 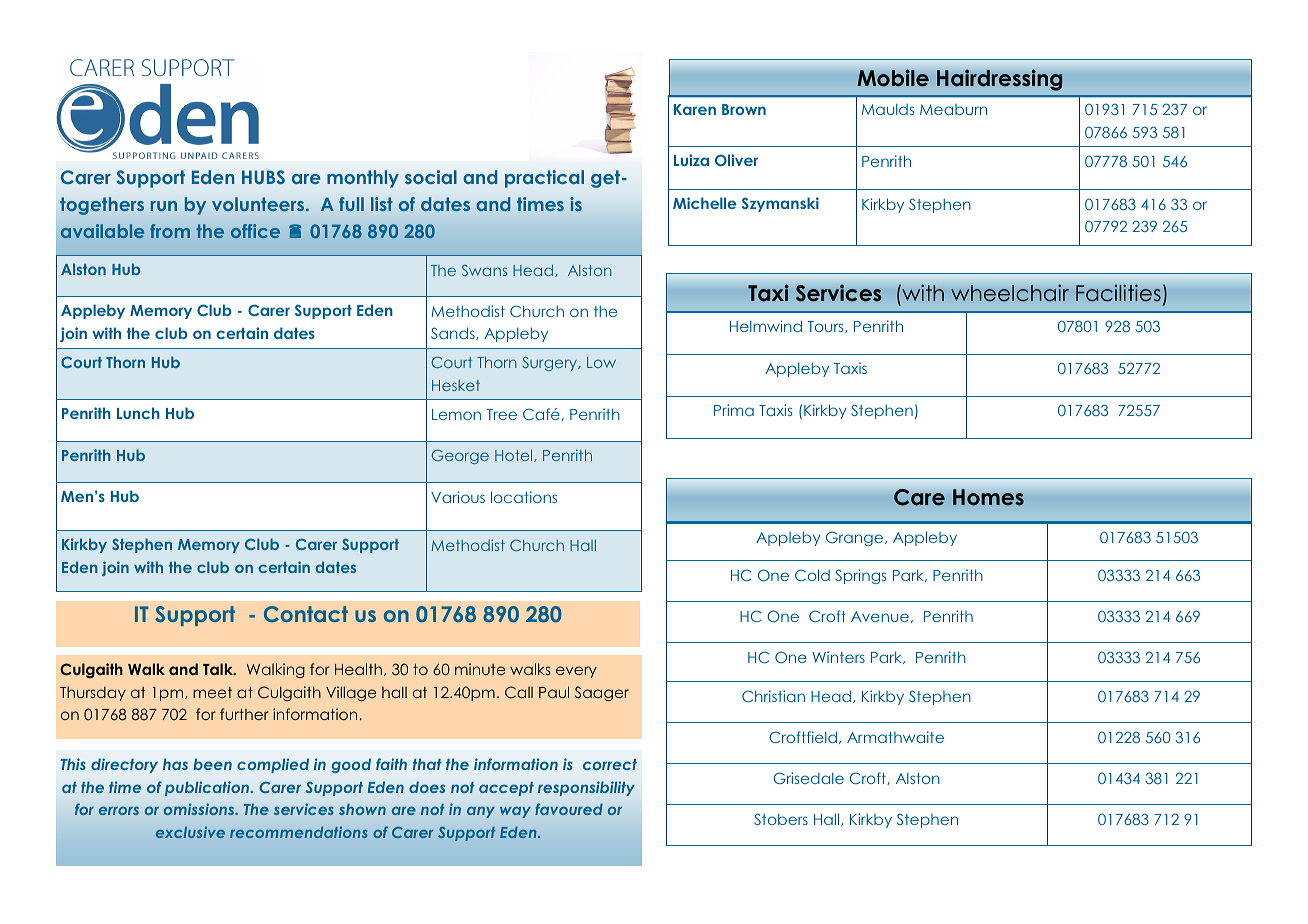 What do you see at coordinates (569, 809) in the screenshot?
I see `favoured` at bounding box center [569, 809].
